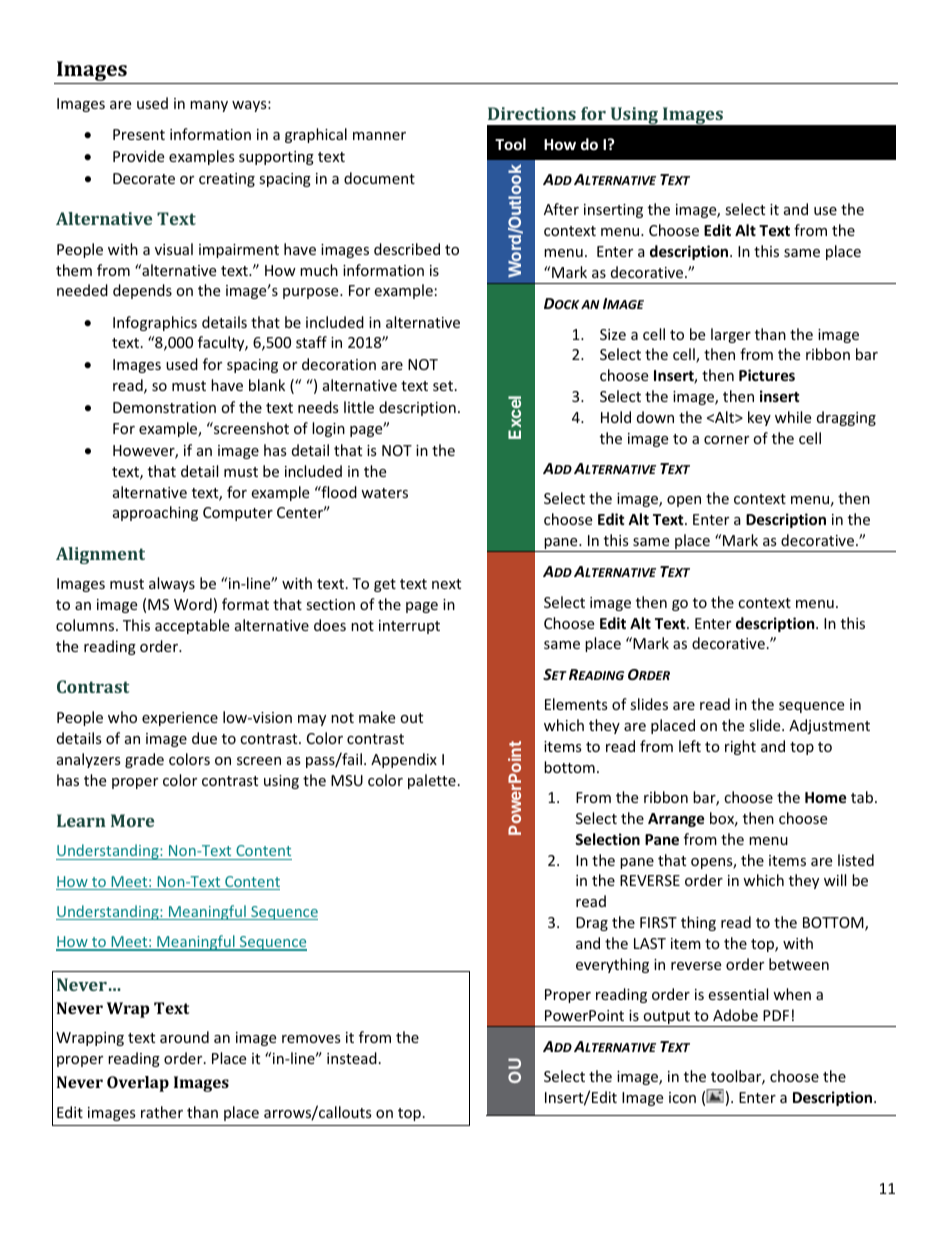  Describe the element at coordinates (132, 820) in the screenshot. I see `More` at that location.
